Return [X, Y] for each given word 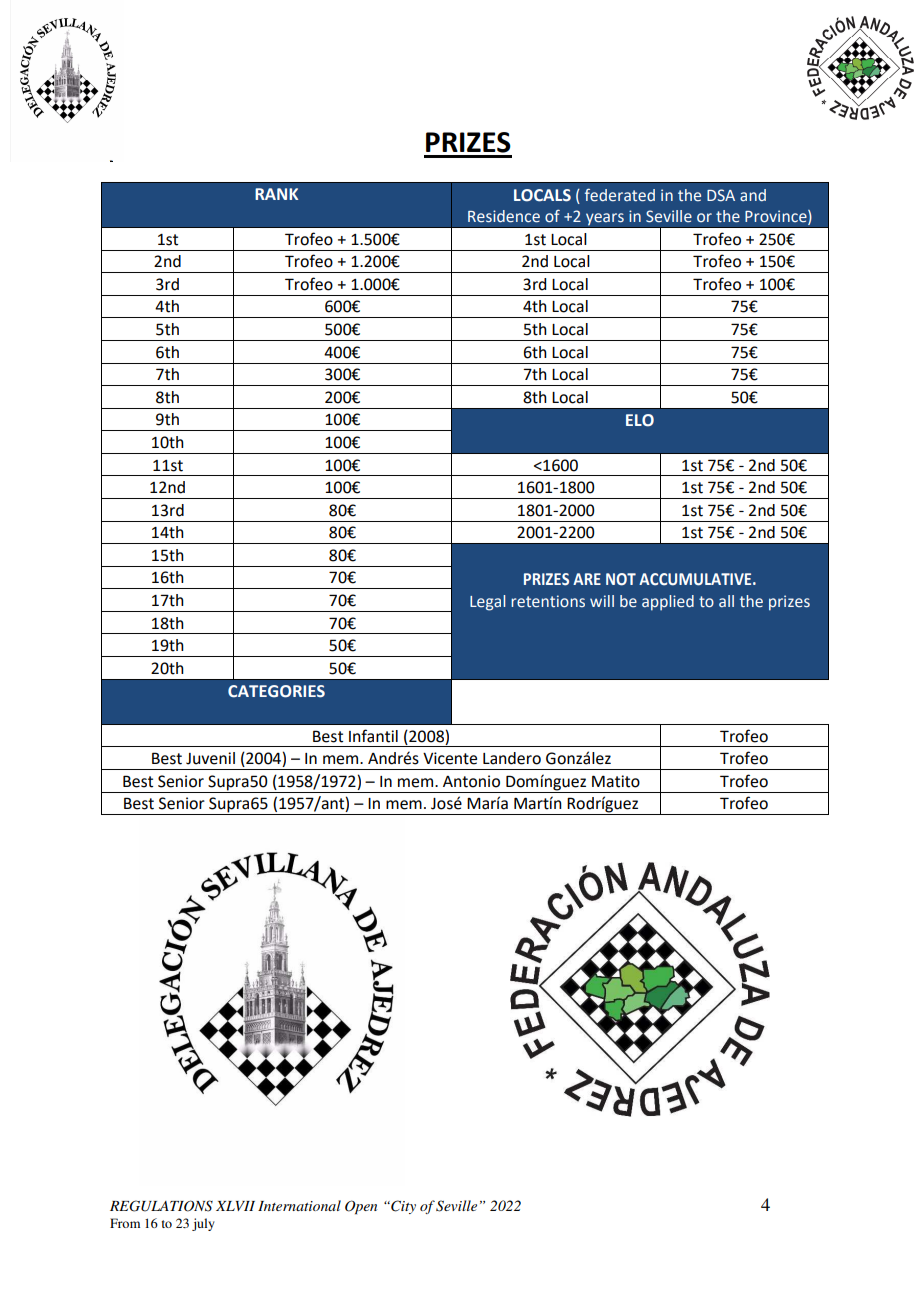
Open [361, 1207]
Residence [504, 216]
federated [620, 195]
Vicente [450, 758]
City [402, 1207]
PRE [111, 161]
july [203, 1224]
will [602, 601]
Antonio [471, 781]
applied [668, 603]
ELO [640, 420]
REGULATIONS [161, 1206]
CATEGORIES [276, 691]
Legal [487, 603]
